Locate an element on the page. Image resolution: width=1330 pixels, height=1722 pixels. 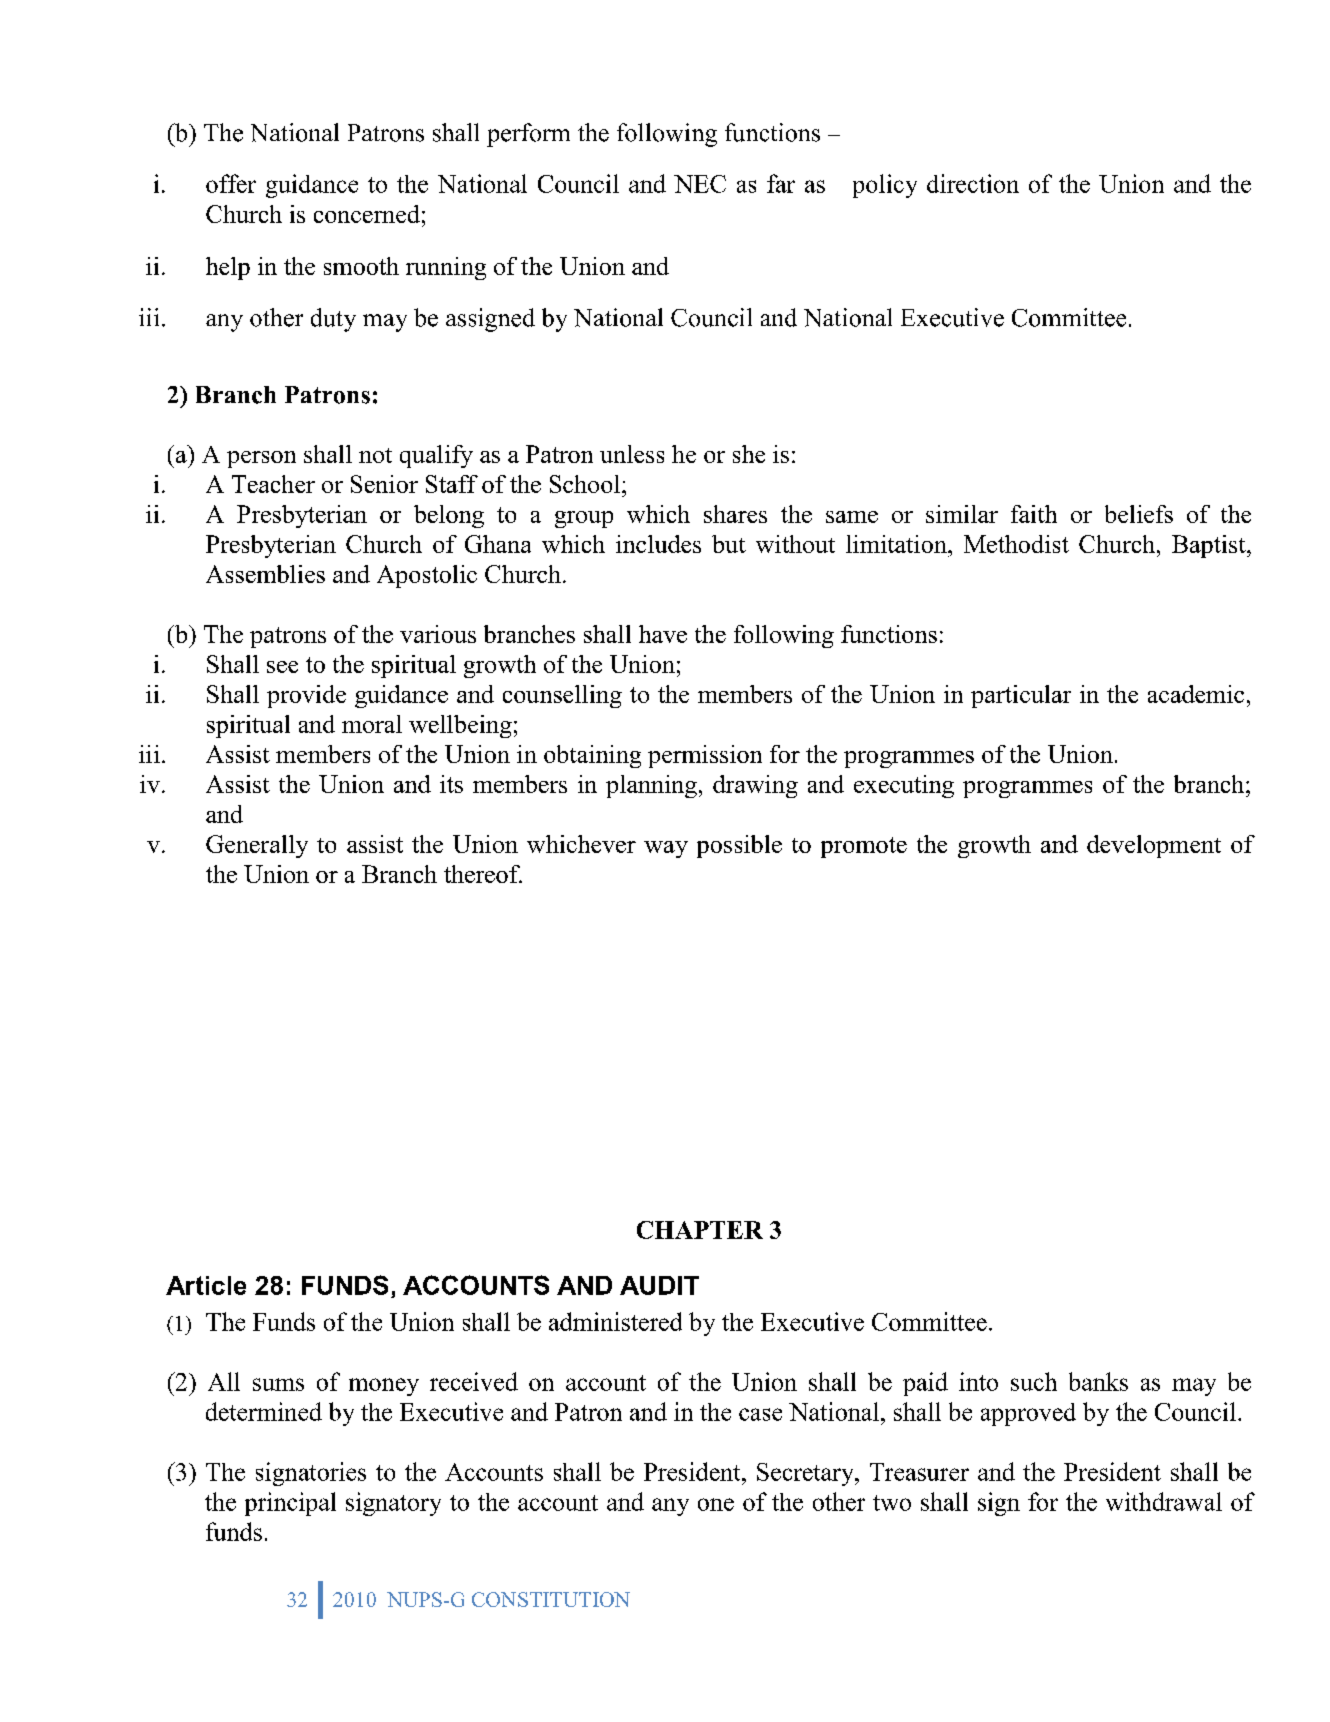
particular is located at coordinates (1021, 696).
